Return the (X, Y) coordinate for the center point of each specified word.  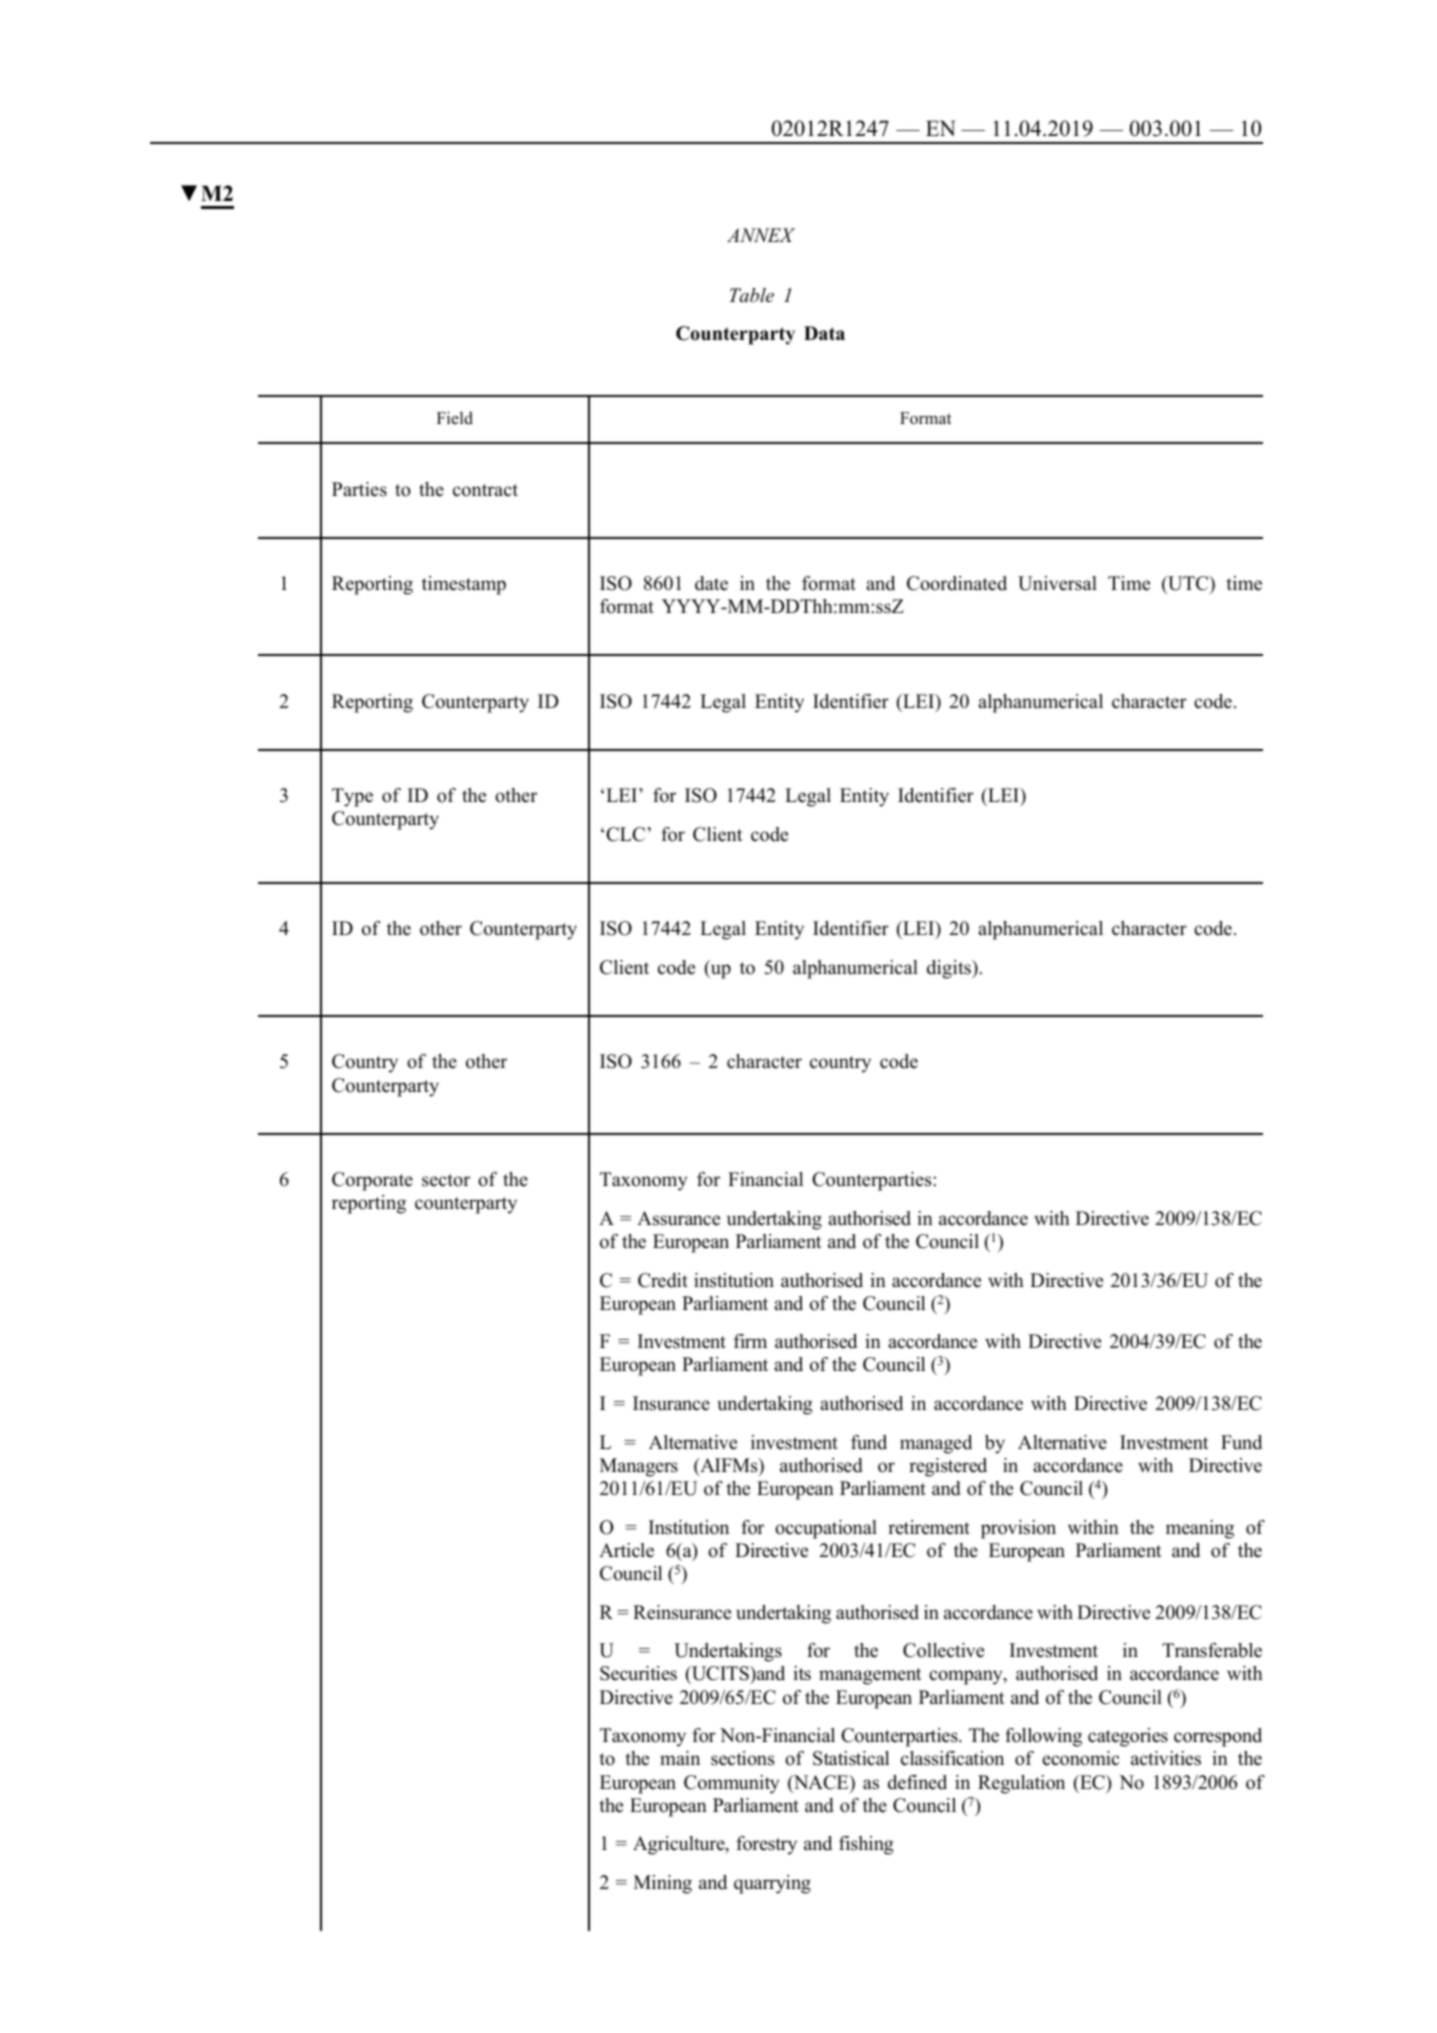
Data (824, 333)
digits (950, 969)
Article (626, 1550)
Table (752, 295)
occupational (826, 1529)
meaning (1200, 1529)
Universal (1057, 583)
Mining (663, 1884)
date (711, 583)
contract (485, 490)
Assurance (678, 1218)
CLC (625, 834)
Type (352, 797)
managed (936, 1444)
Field (455, 418)
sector (446, 1180)
